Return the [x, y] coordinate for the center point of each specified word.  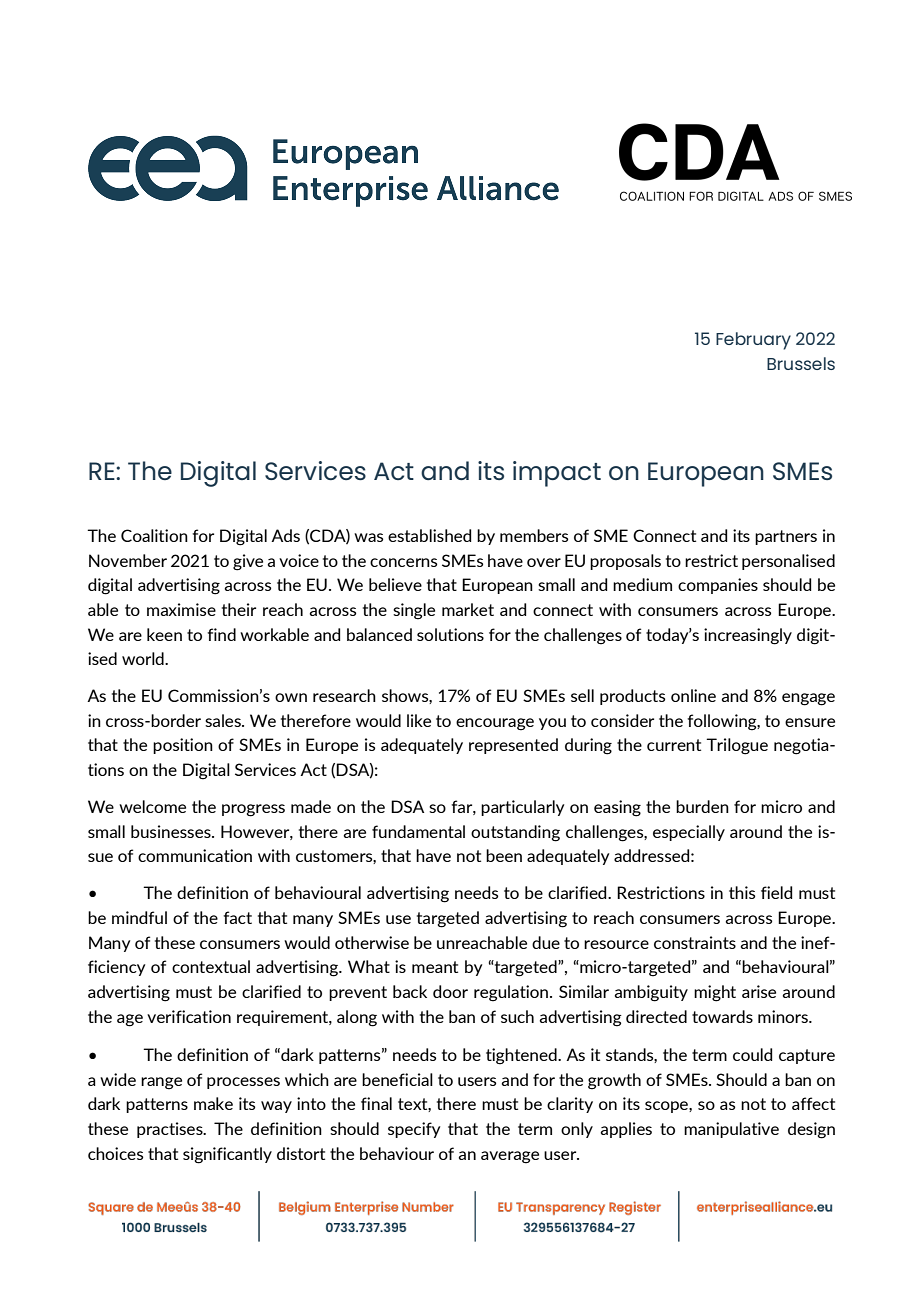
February [753, 341]
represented [513, 746]
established [429, 535]
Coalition [154, 535]
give [248, 562]
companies [718, 586]
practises [171, 1130]
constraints [695, 942]
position [183, 746]
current [674, 745]
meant [435, 967]
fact [237, 917]
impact [557, 474]
